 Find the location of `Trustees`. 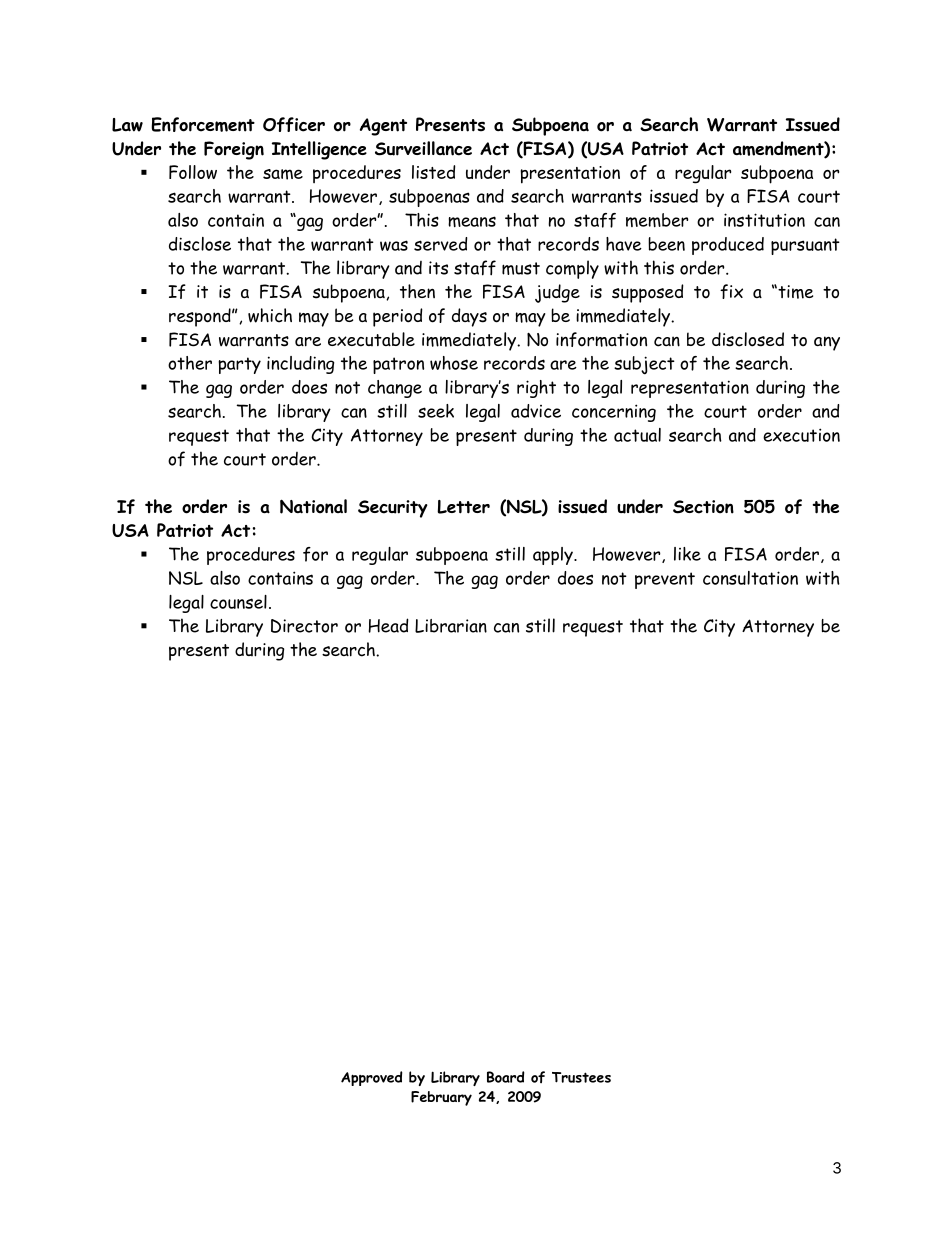

Trustees is located at coordinates (581, 1077).
